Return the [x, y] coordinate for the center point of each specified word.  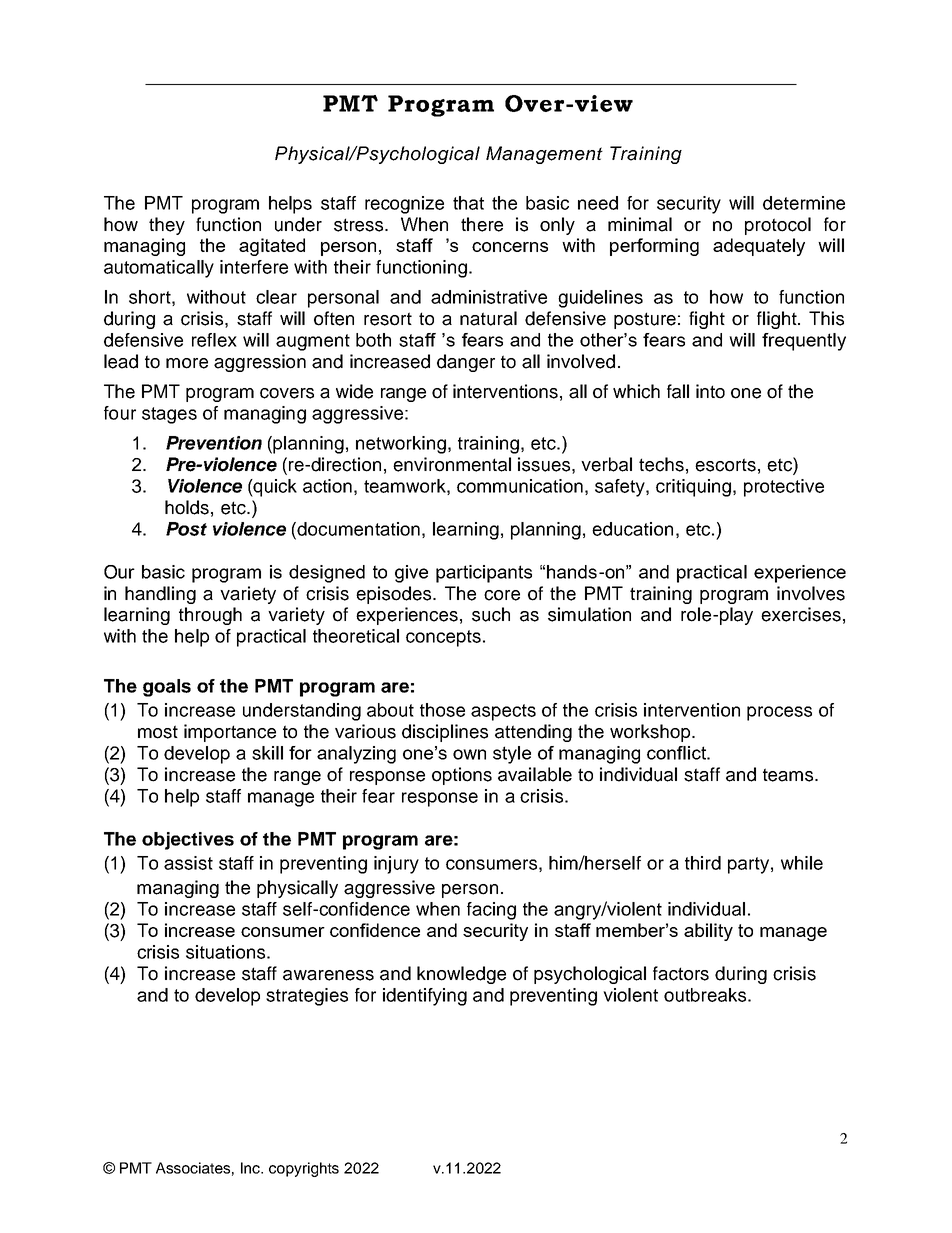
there [482, 224]
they [167, 226]
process [779, 713]
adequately [759, 247]
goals [167, 688]
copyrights [304, 1169]
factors [681, 973]
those [442, 710]
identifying [425, 997]
